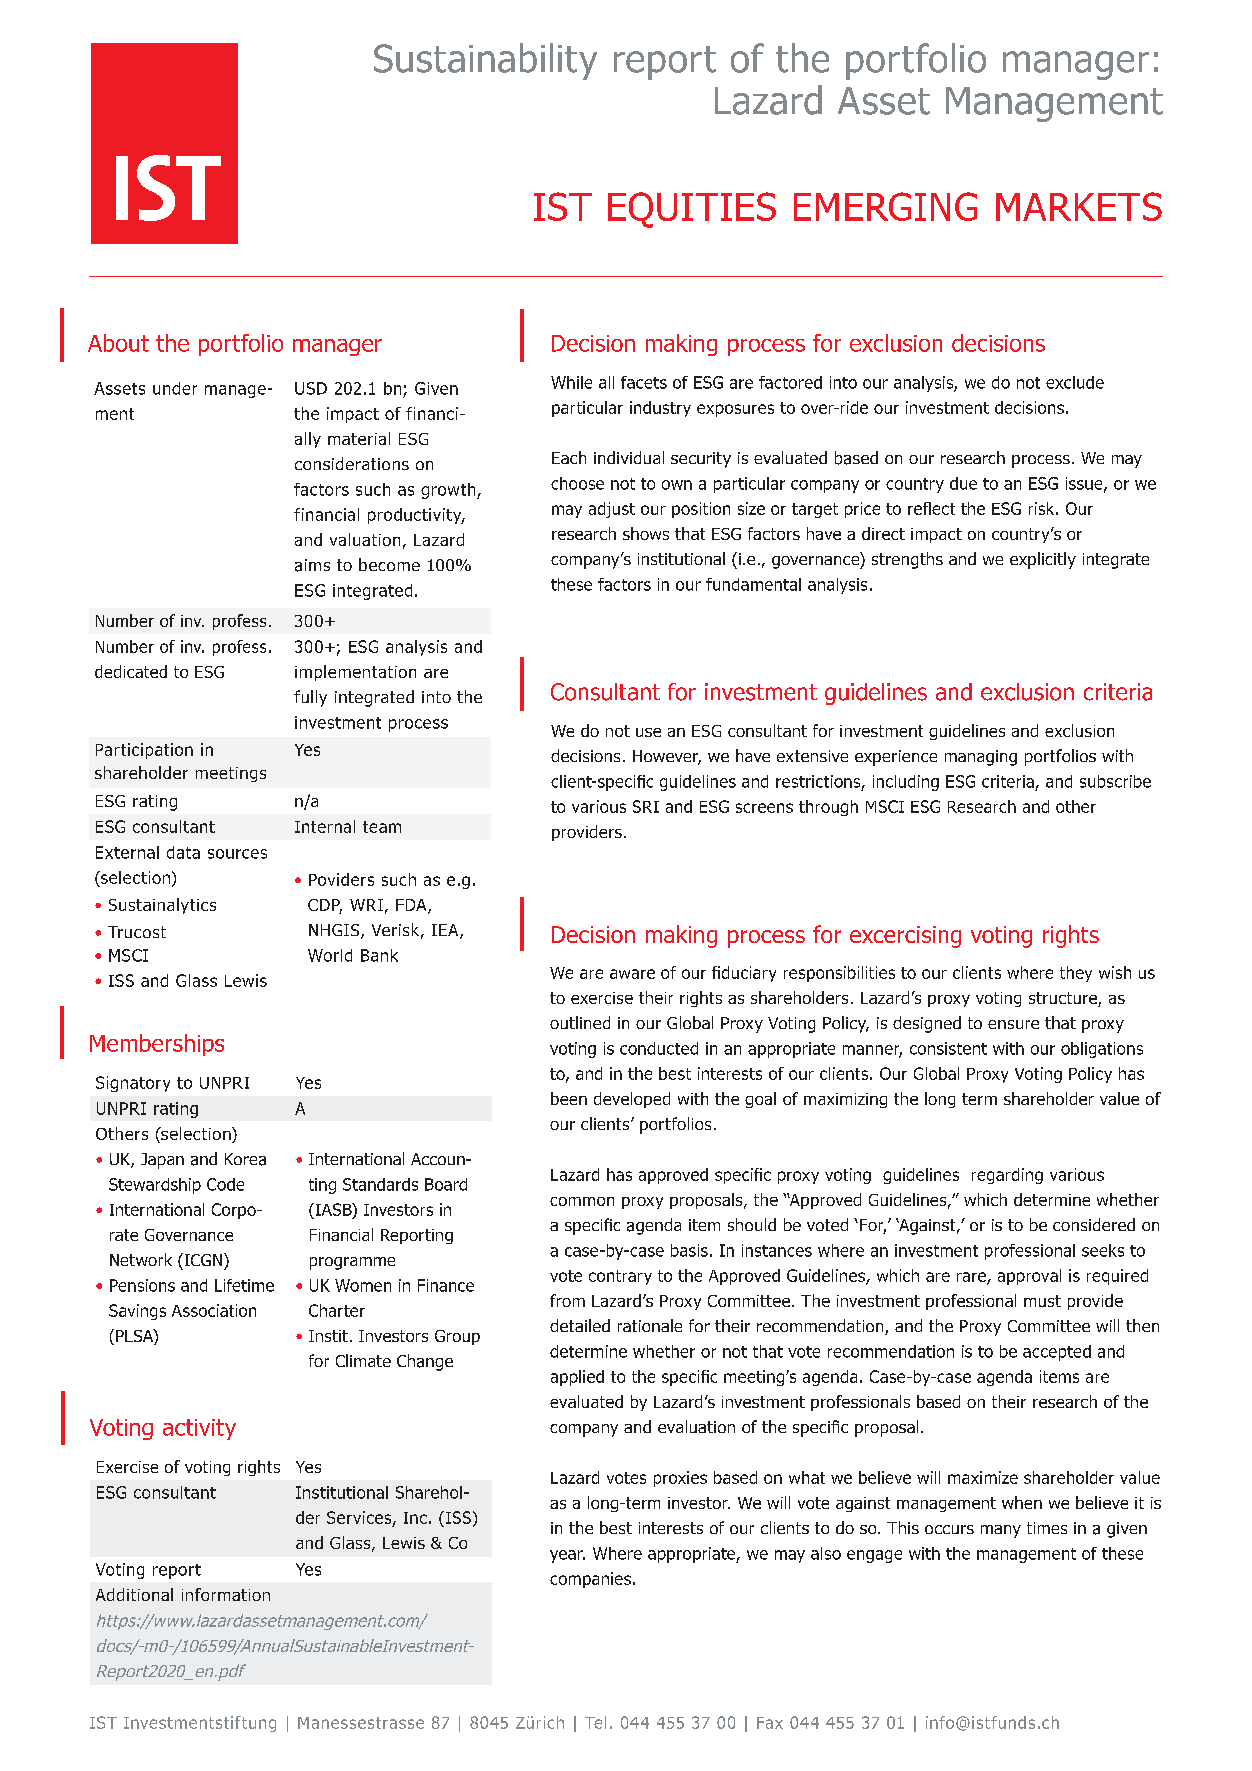  Describe the element at coordinates (244, 1285) in the page. I see `Lifetime` at that location.
